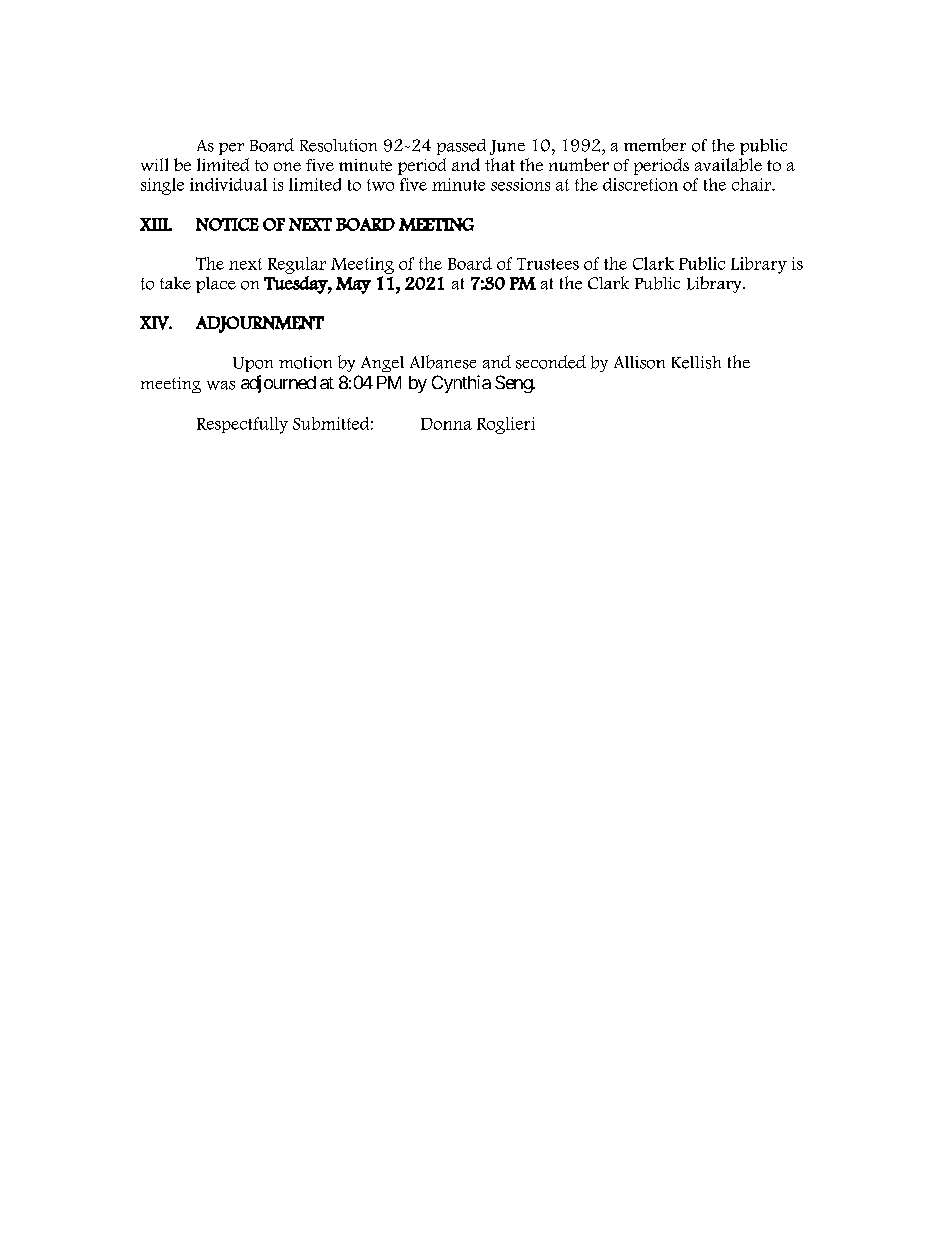 The image size is (952, 1233). I want to click on Trustees, so click(548, 264).
